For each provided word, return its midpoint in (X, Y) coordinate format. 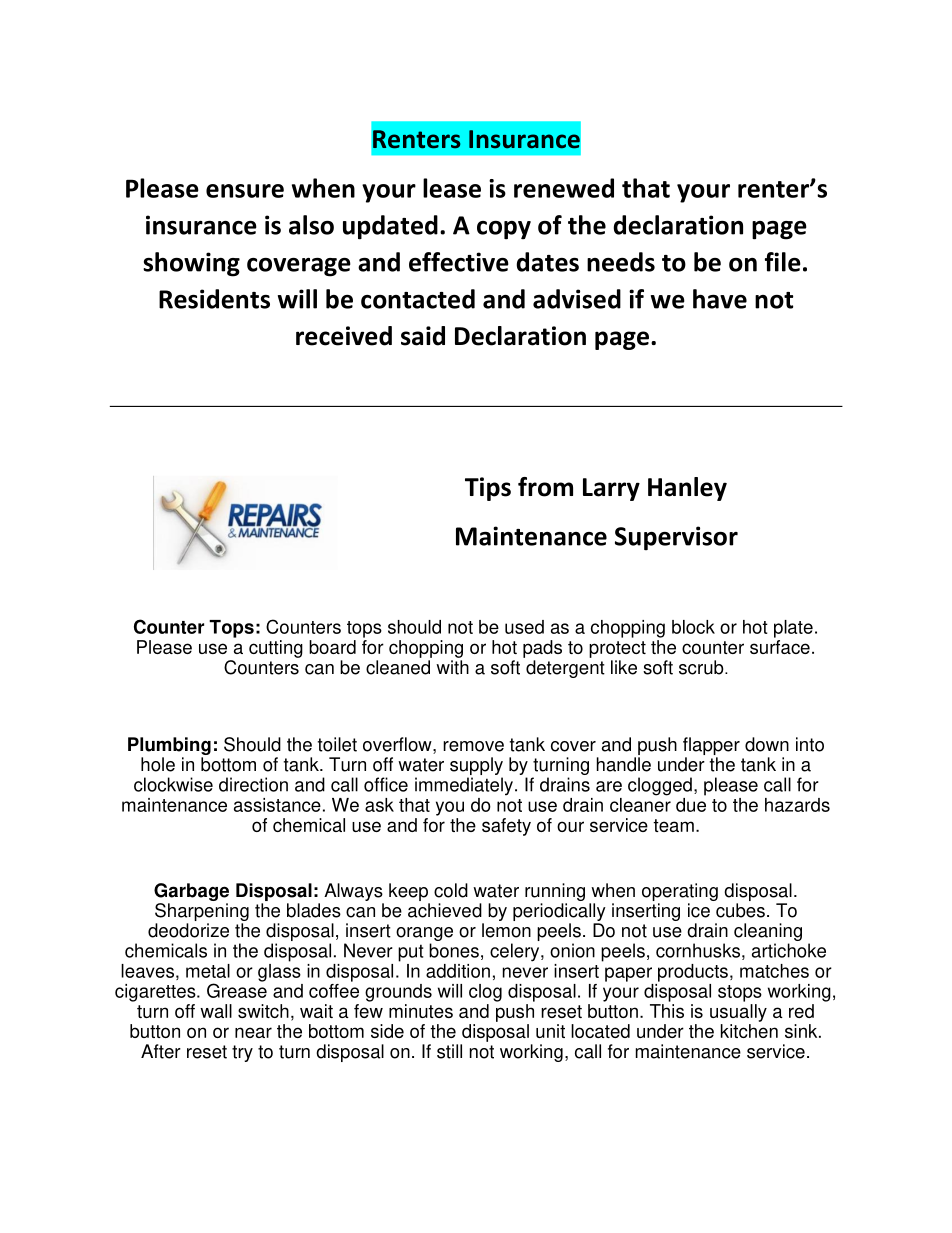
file (783, 262)
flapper (711, 747)
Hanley (687, 489)
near (253, 1032)
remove (473, 746)
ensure (245, 191)
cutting (276, 649)
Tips (488, 489)
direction (253, 784)
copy (504, 230)
